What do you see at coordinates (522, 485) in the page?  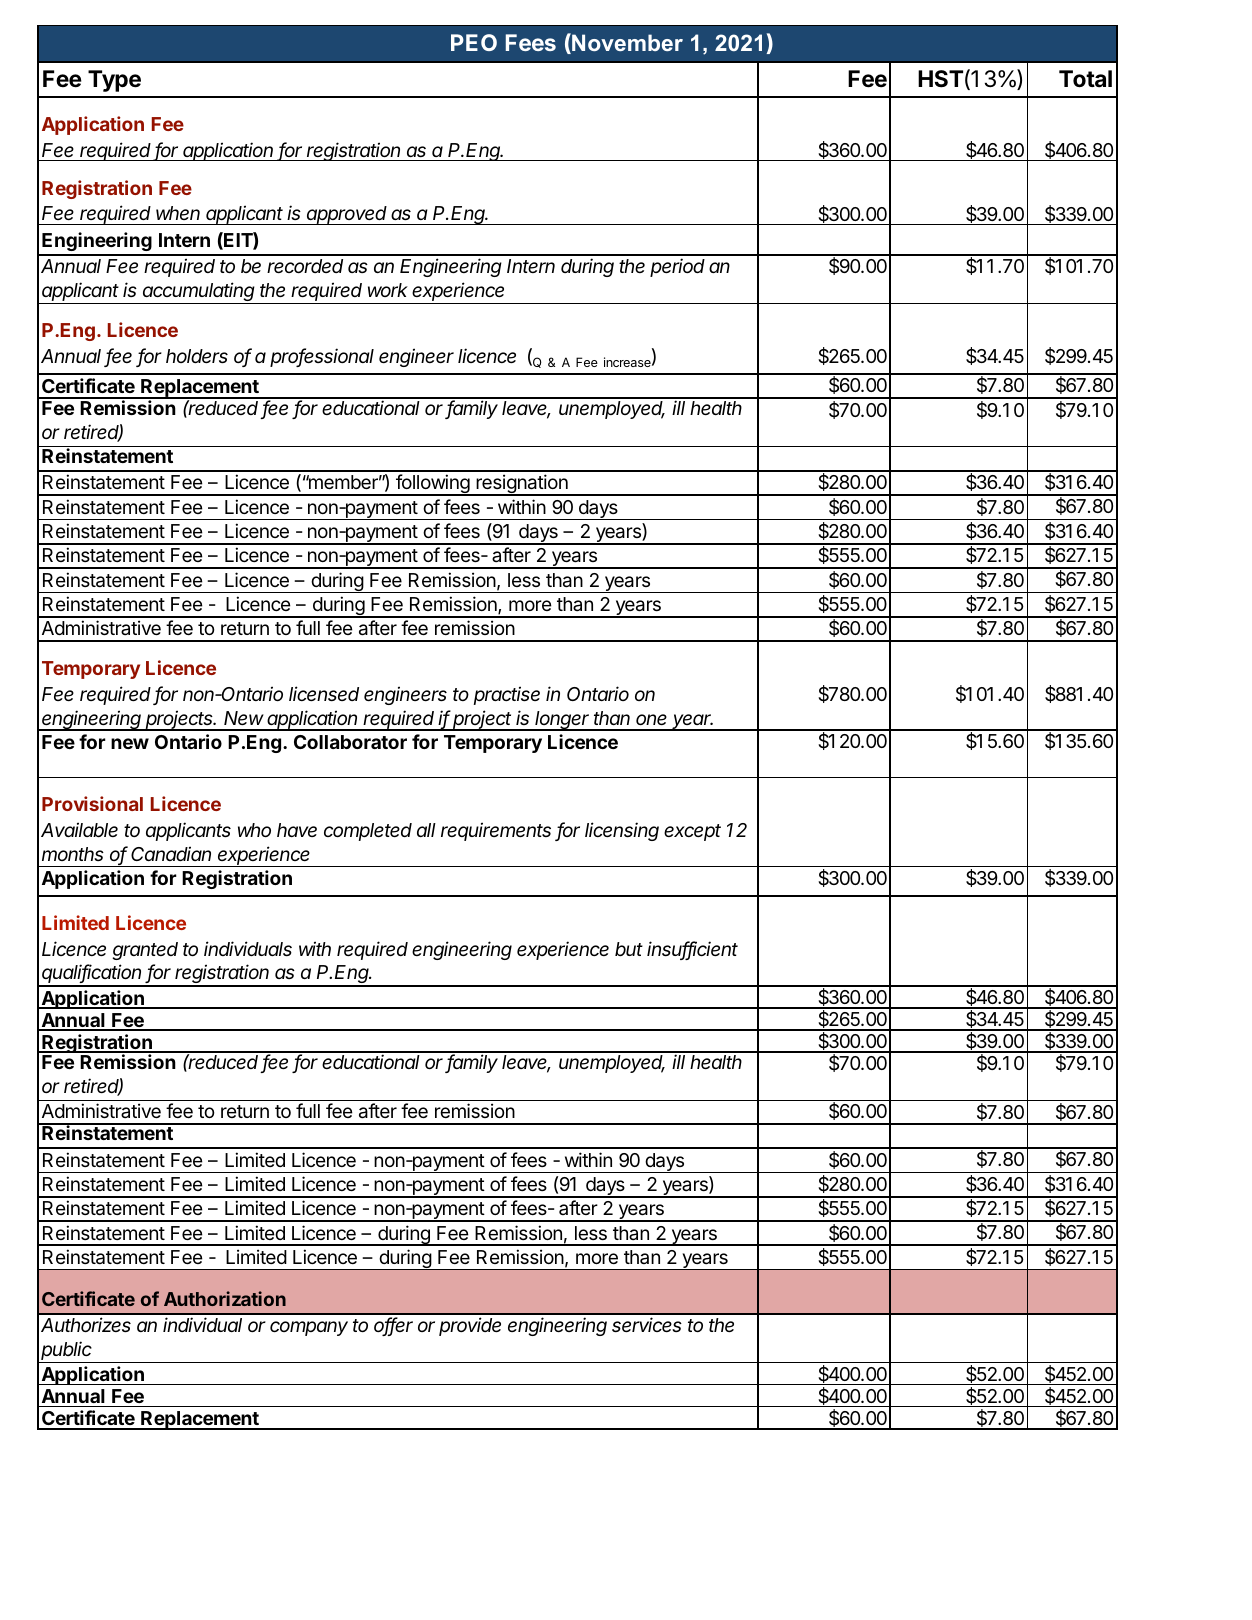 I see `resignation` at bounding box center [522, 485].
